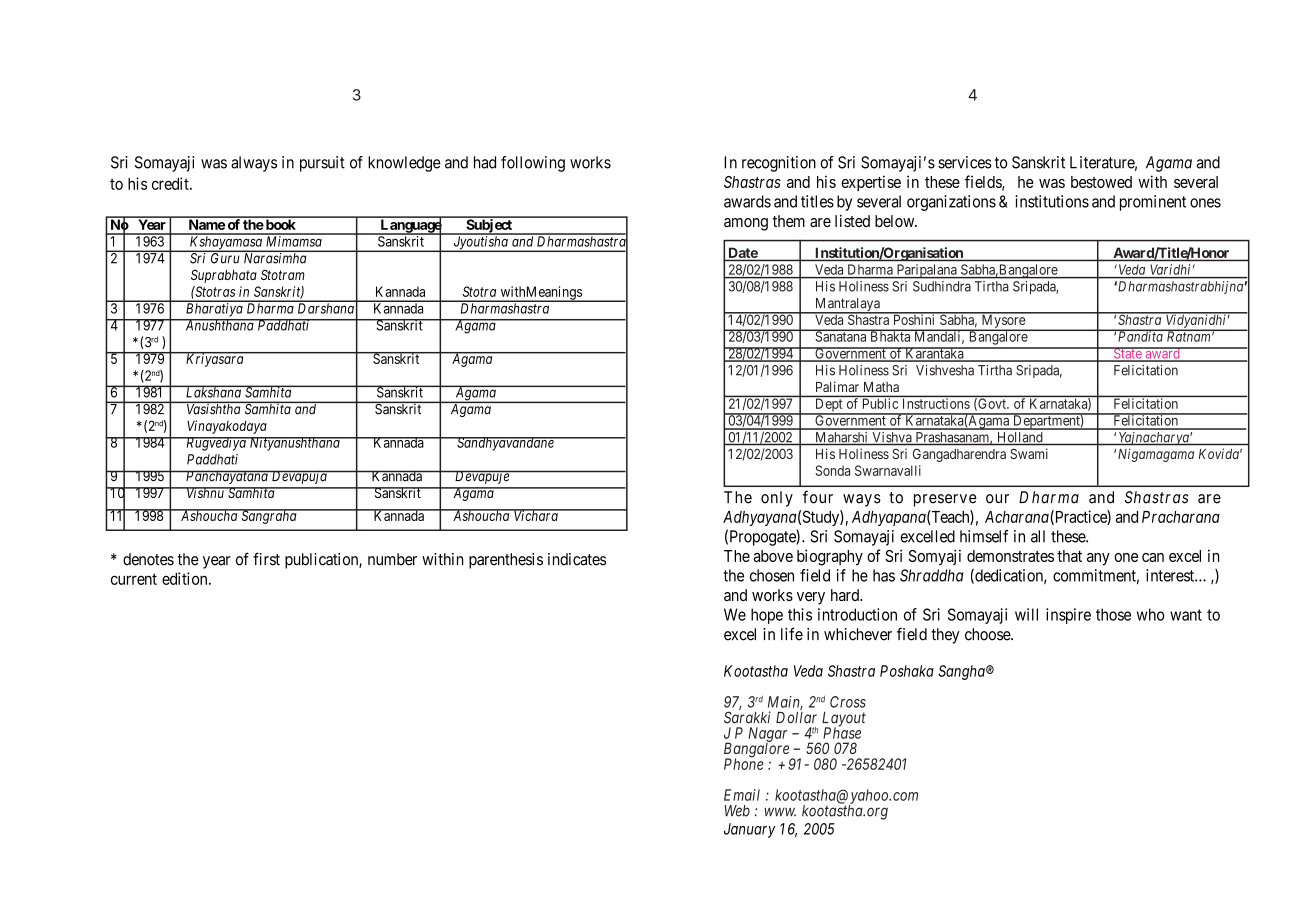  What do you see at coordinates (742, 795) in the document?
I see `Email` at bounding box center [742, 795].
